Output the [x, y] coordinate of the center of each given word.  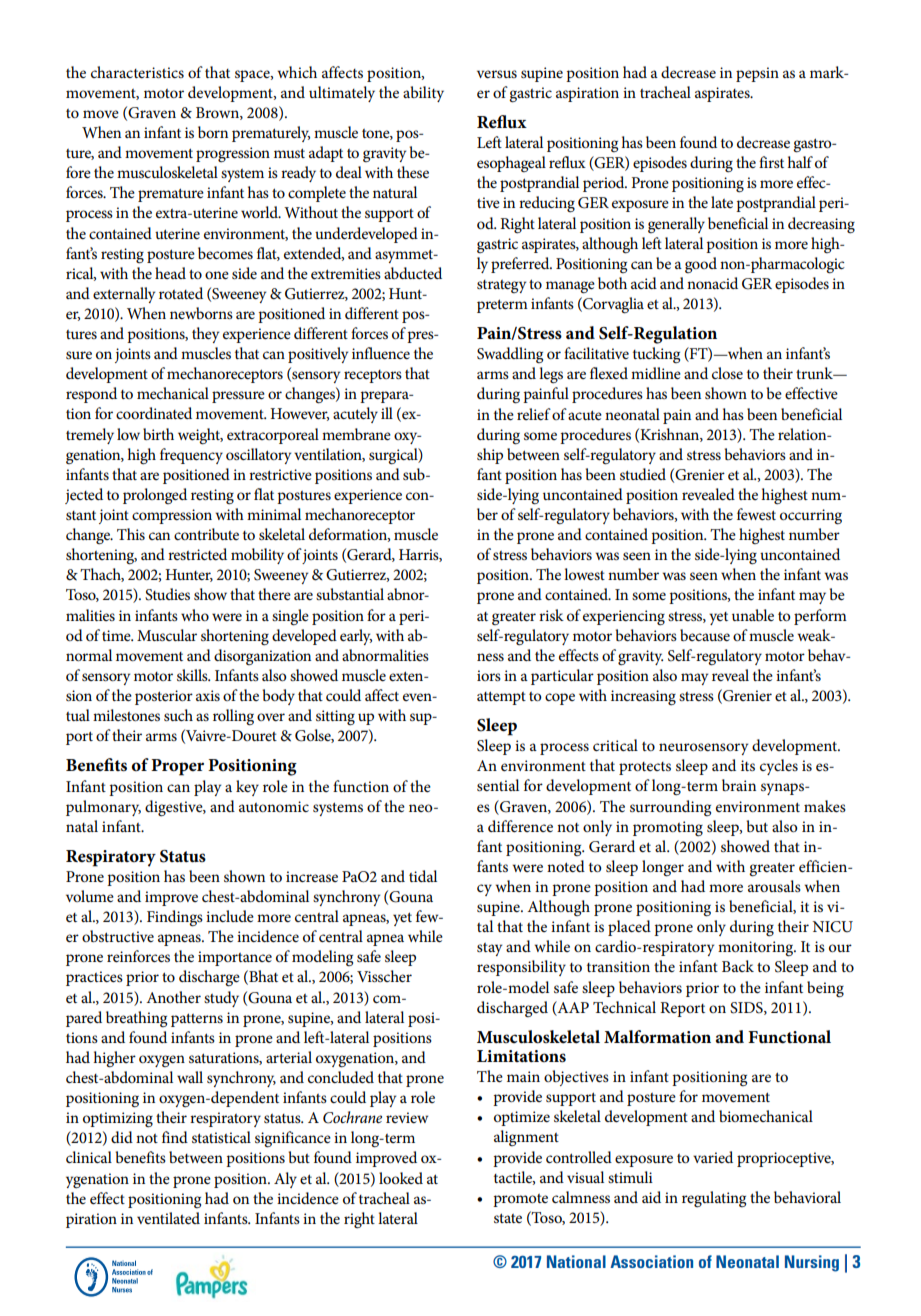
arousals [774, 886]
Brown [218, 113]
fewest [756, 514]
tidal [423, 876]
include [230, 916]
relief [534, 414]
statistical [221, 1137]
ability [423, 94]
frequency [191, 456]
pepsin [757, 74]
